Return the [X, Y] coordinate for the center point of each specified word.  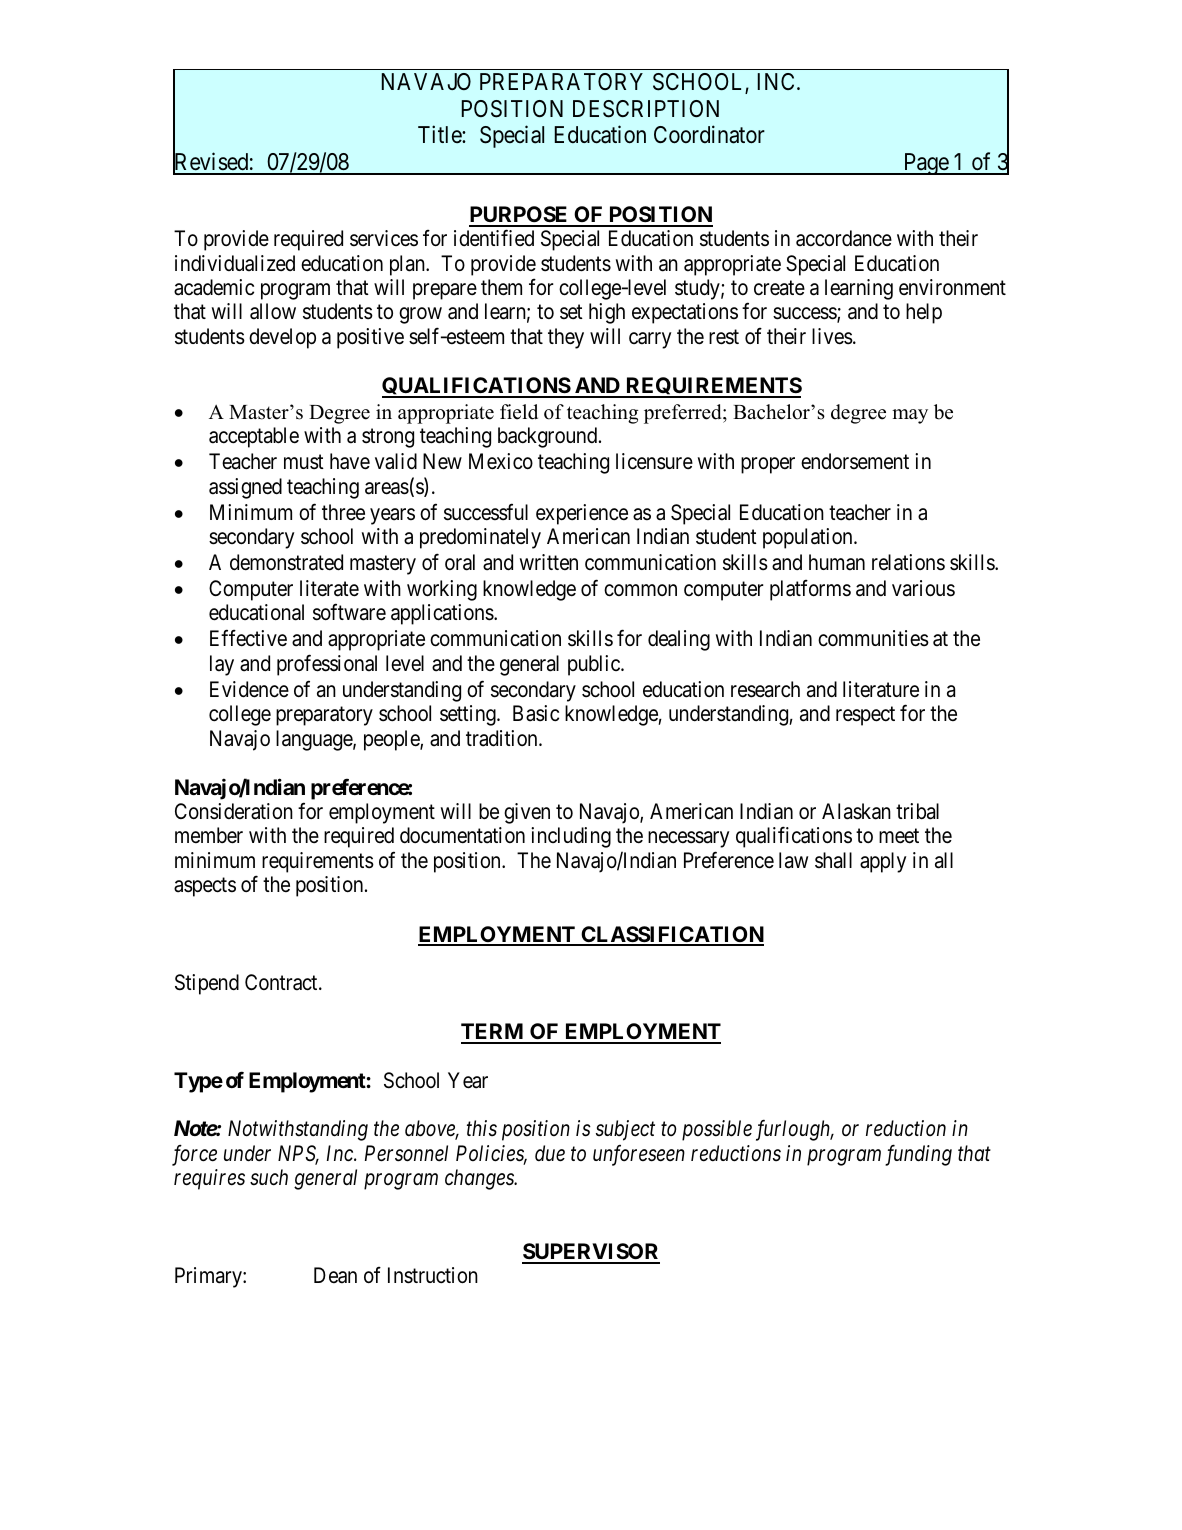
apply [883, 862]
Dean [335, 1275]
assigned [245, 488]
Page [925, 164]
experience [582, 514]
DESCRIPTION [646, 109]
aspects [205, 887]
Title [440, 134]
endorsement [855, 461]
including [571, 837]
